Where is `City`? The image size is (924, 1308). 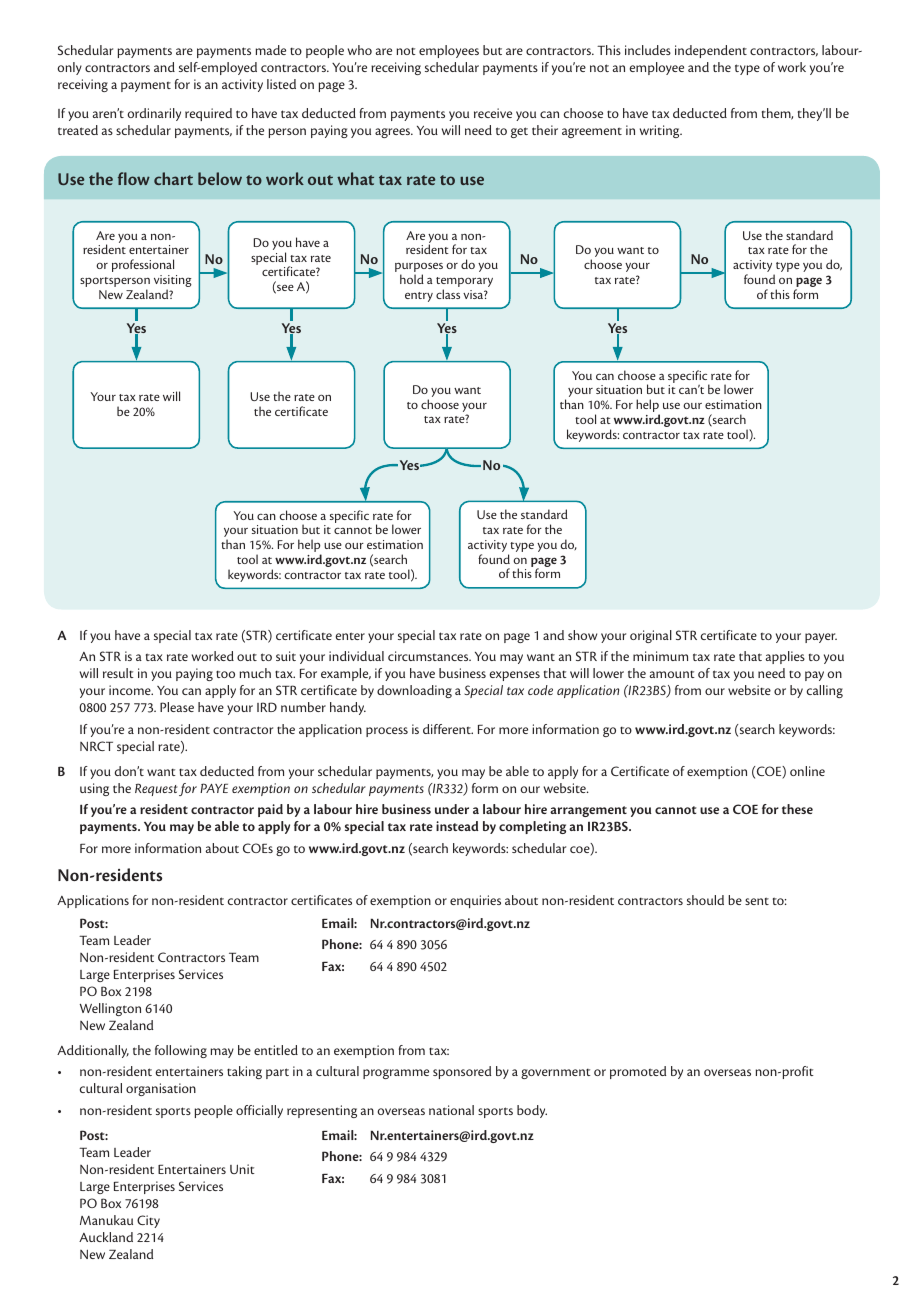
City is located at coordinates (148, 1221).
